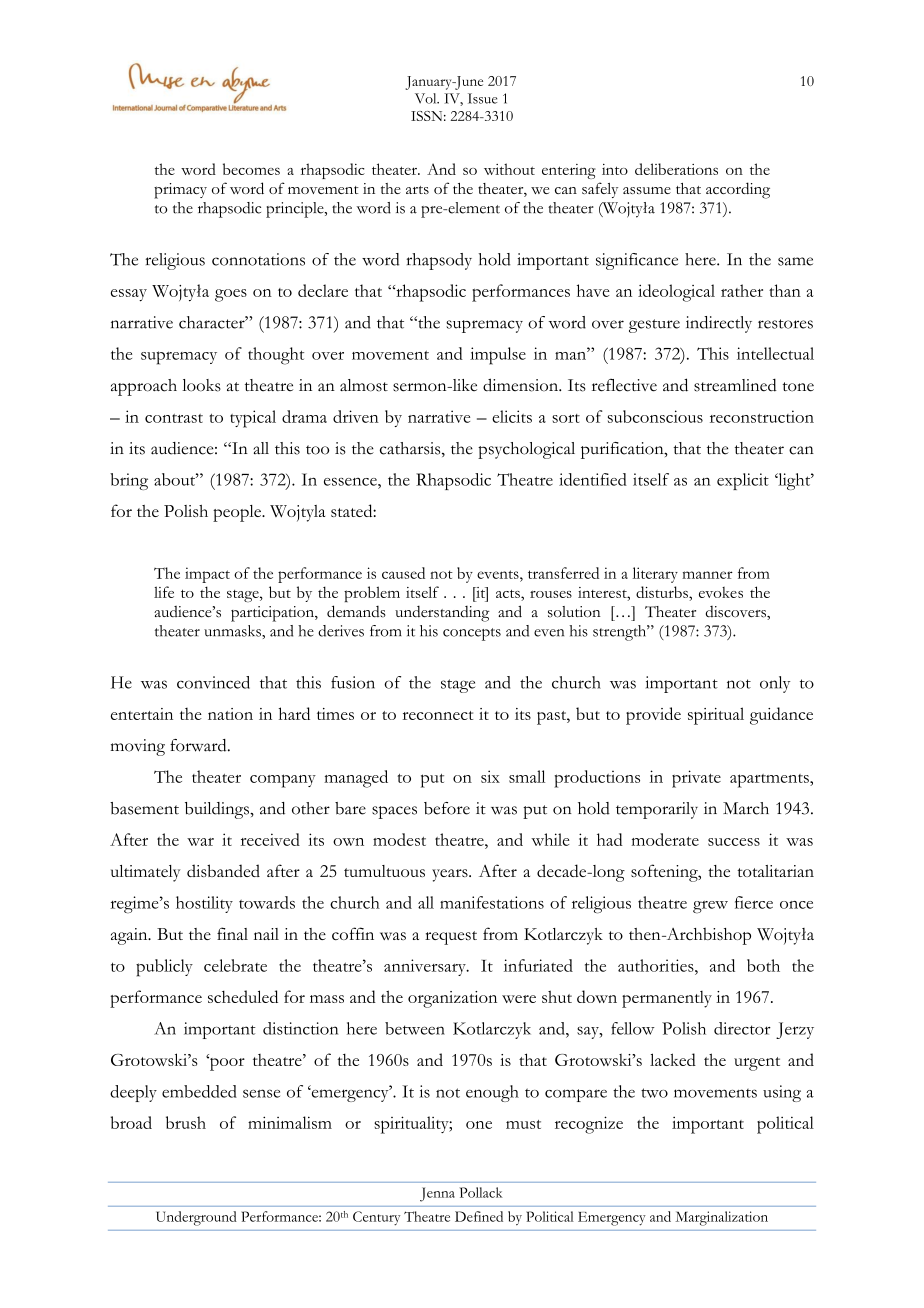 This screenshot has height=1308, width=924. I want to click on psychological, so click(526, 450).
